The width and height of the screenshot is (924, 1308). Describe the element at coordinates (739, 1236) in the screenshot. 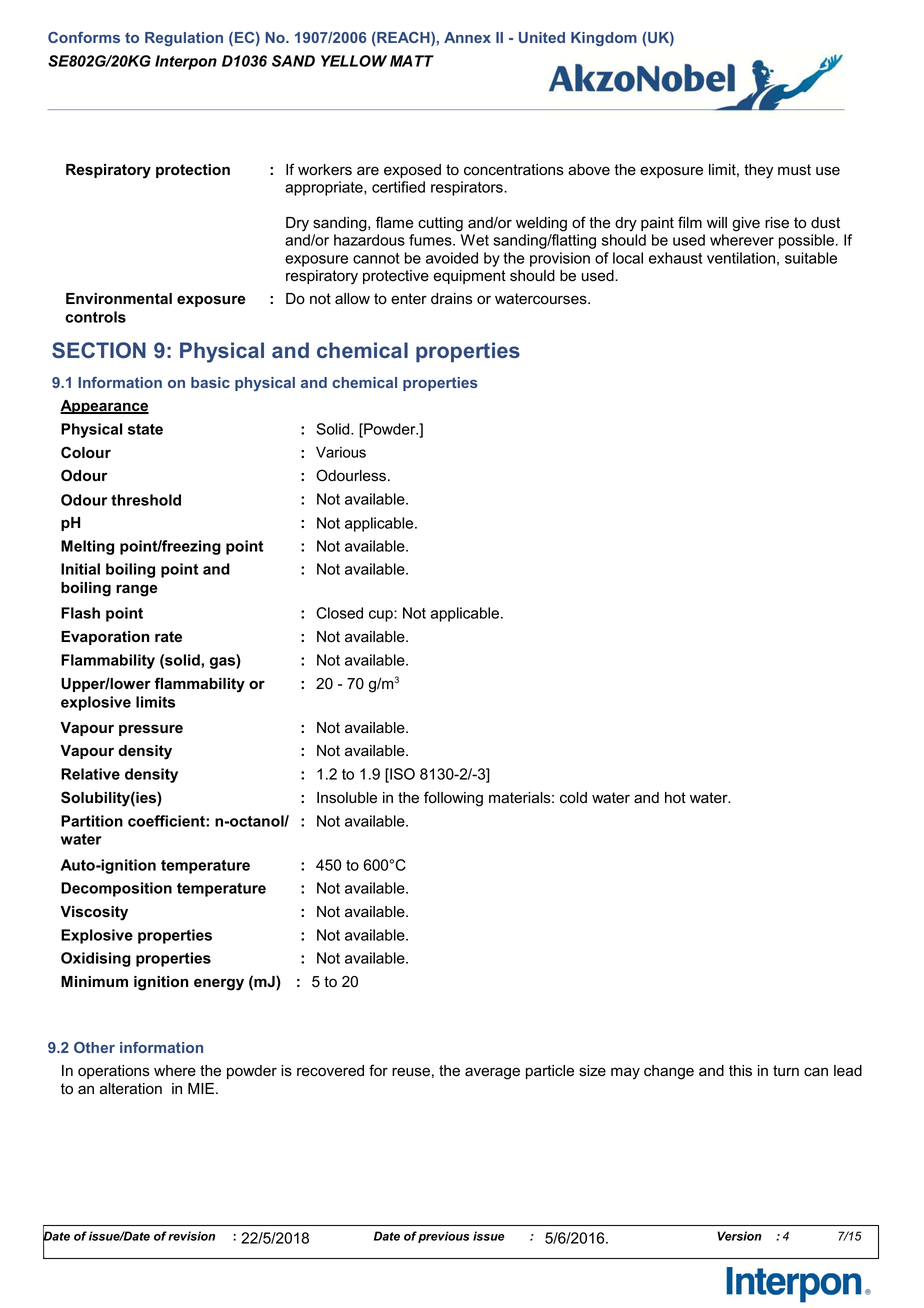

I see `Version` at that location.
